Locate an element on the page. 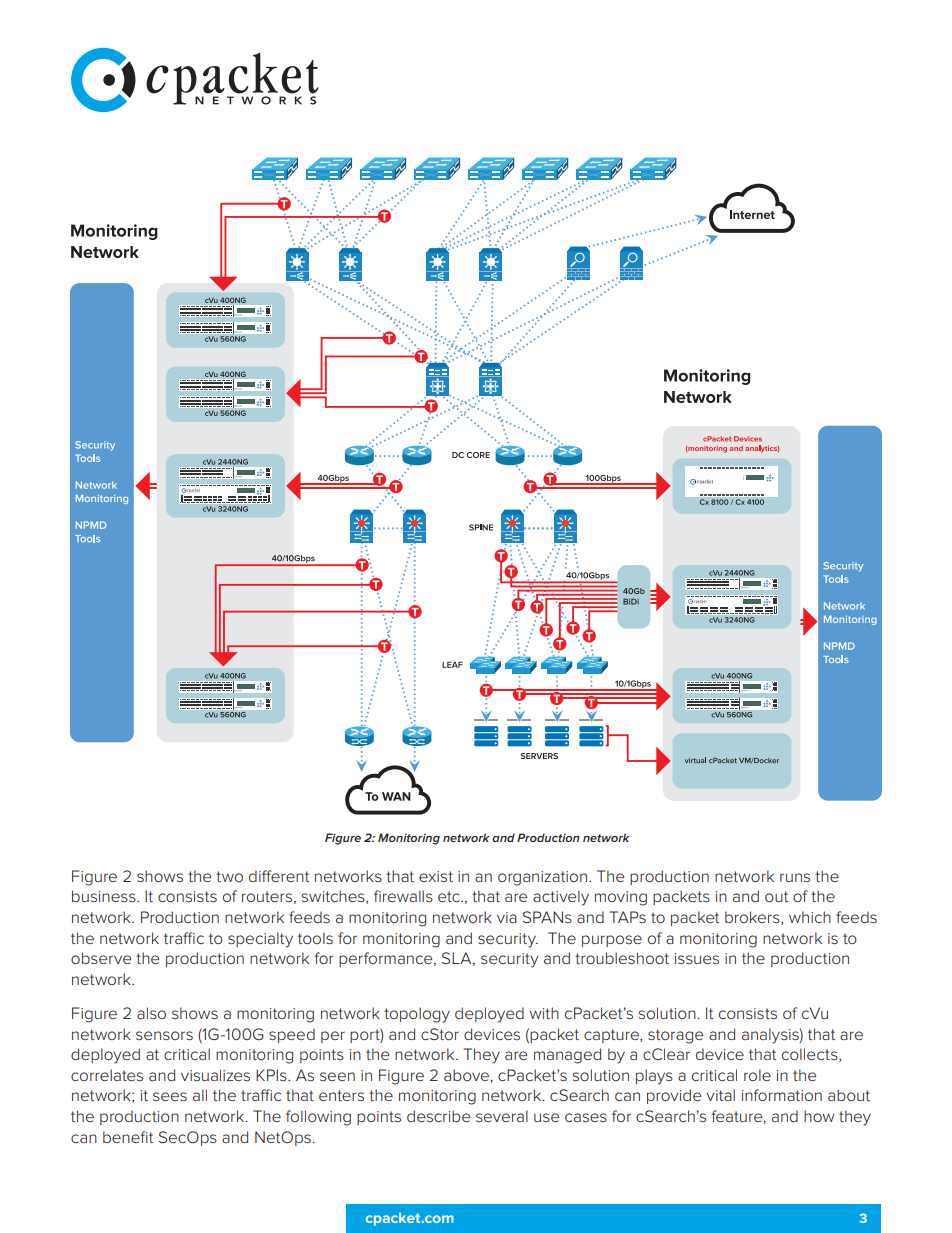  benefit is located at coordinates (128, 1137).
